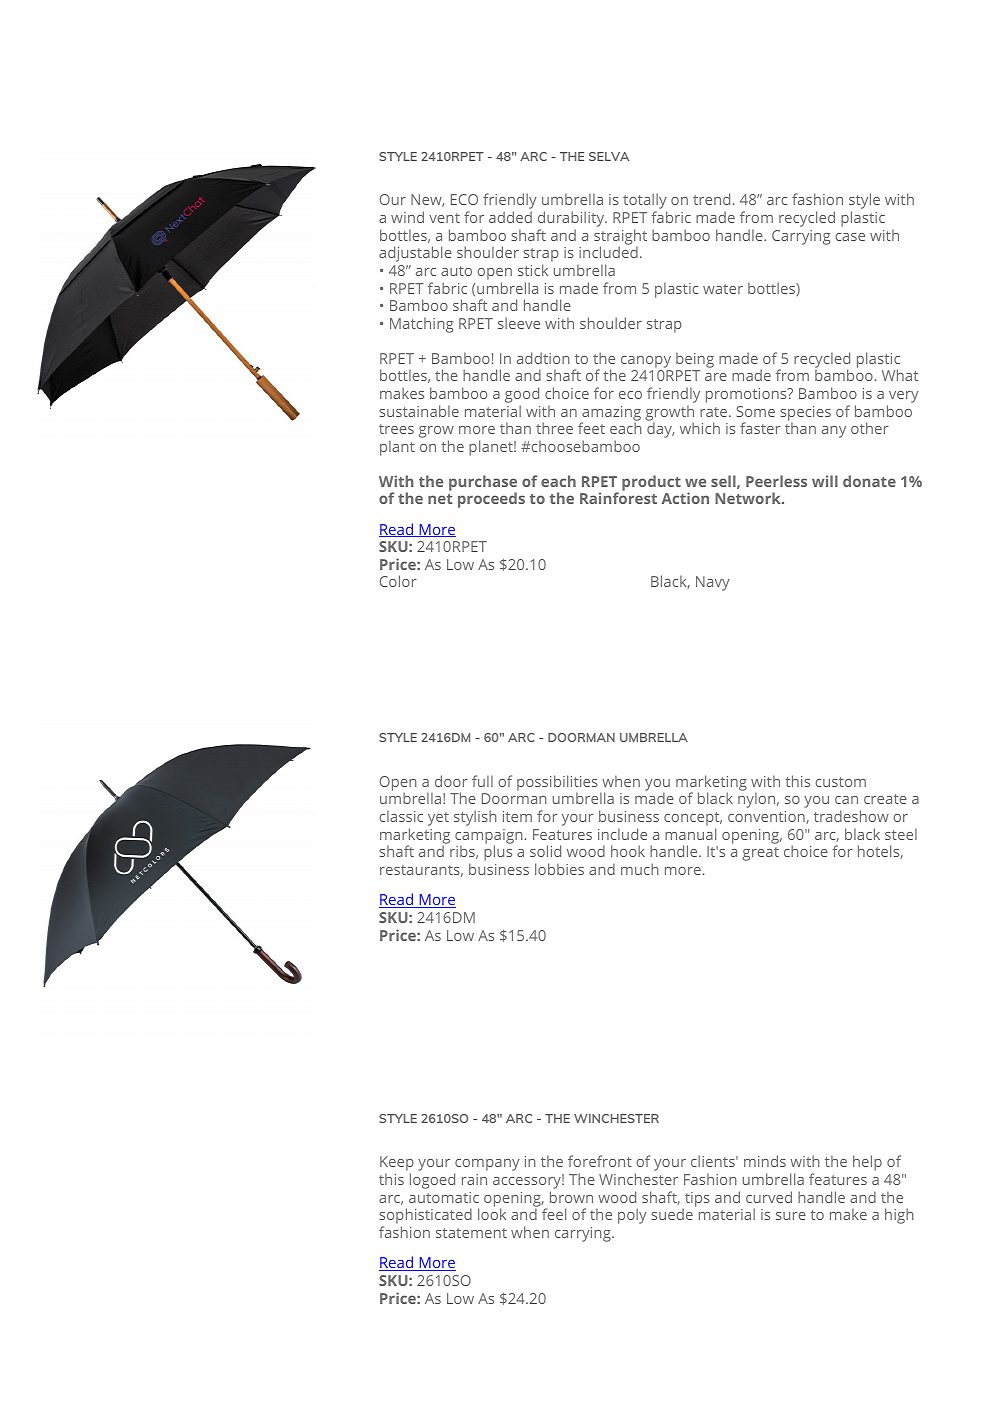 Image resolution: width=1002 pixels, height=1417 pixels. Describe the element at coordinates (640, 869) in the screenshot. I see `much` at that location.
